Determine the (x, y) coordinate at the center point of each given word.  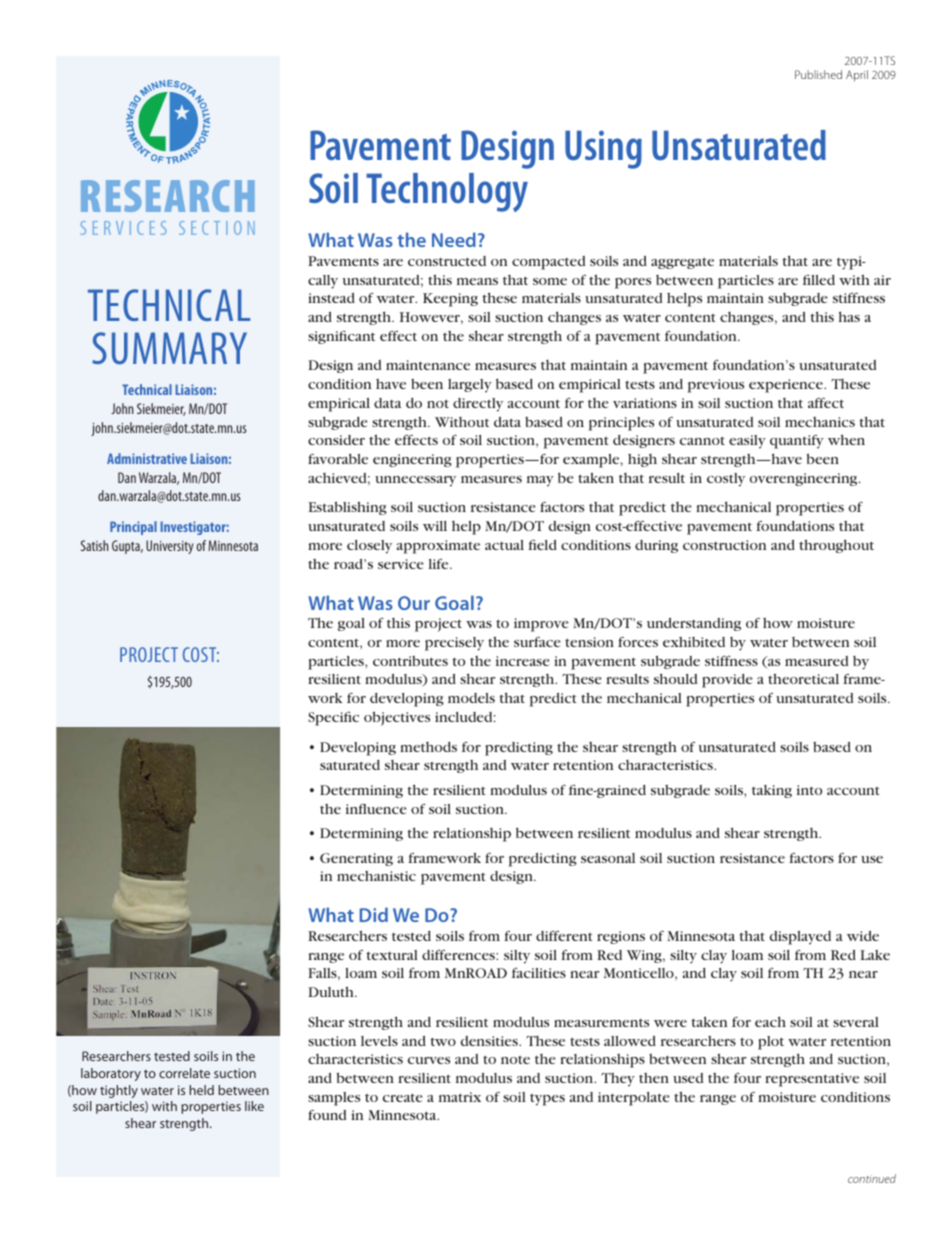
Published (818, 74)
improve (541, 625)
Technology (447, 192)
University (169, 547)
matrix (460, 1097)
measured (817, 661)
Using (603, 149)
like (254, 1106)
